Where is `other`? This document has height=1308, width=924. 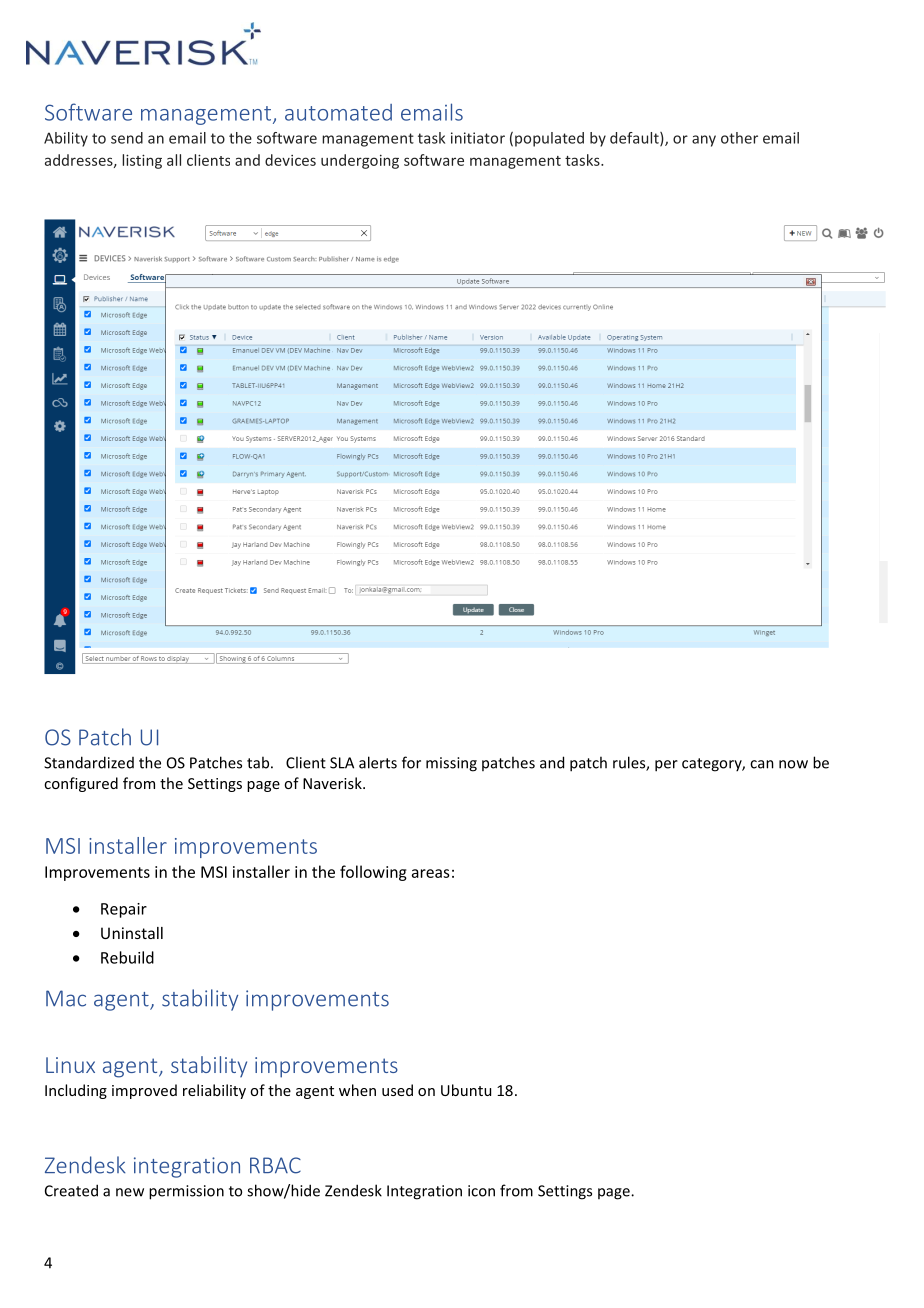
other is located at coordinates (739, 138).
